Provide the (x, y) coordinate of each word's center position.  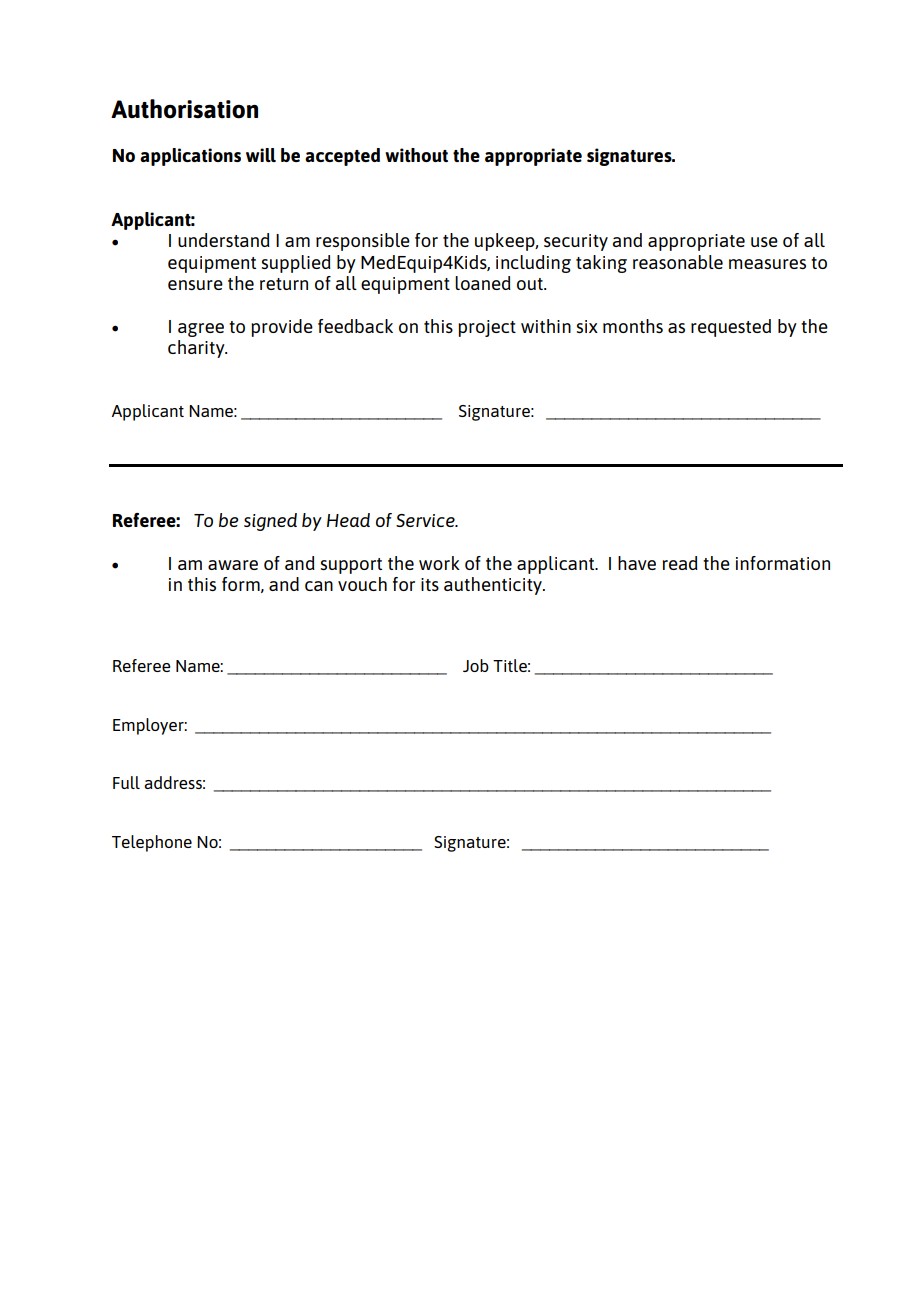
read (680, 563)
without (416, 155)
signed (270, 522)
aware (233, 565)
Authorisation (184, 109)
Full (126, 782)
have (637, 563)
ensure (195, 285)
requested (731, 328)
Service (426, 520)
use (764, 242)
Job (476, 665)
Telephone (152, 843)
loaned (483, 283)
